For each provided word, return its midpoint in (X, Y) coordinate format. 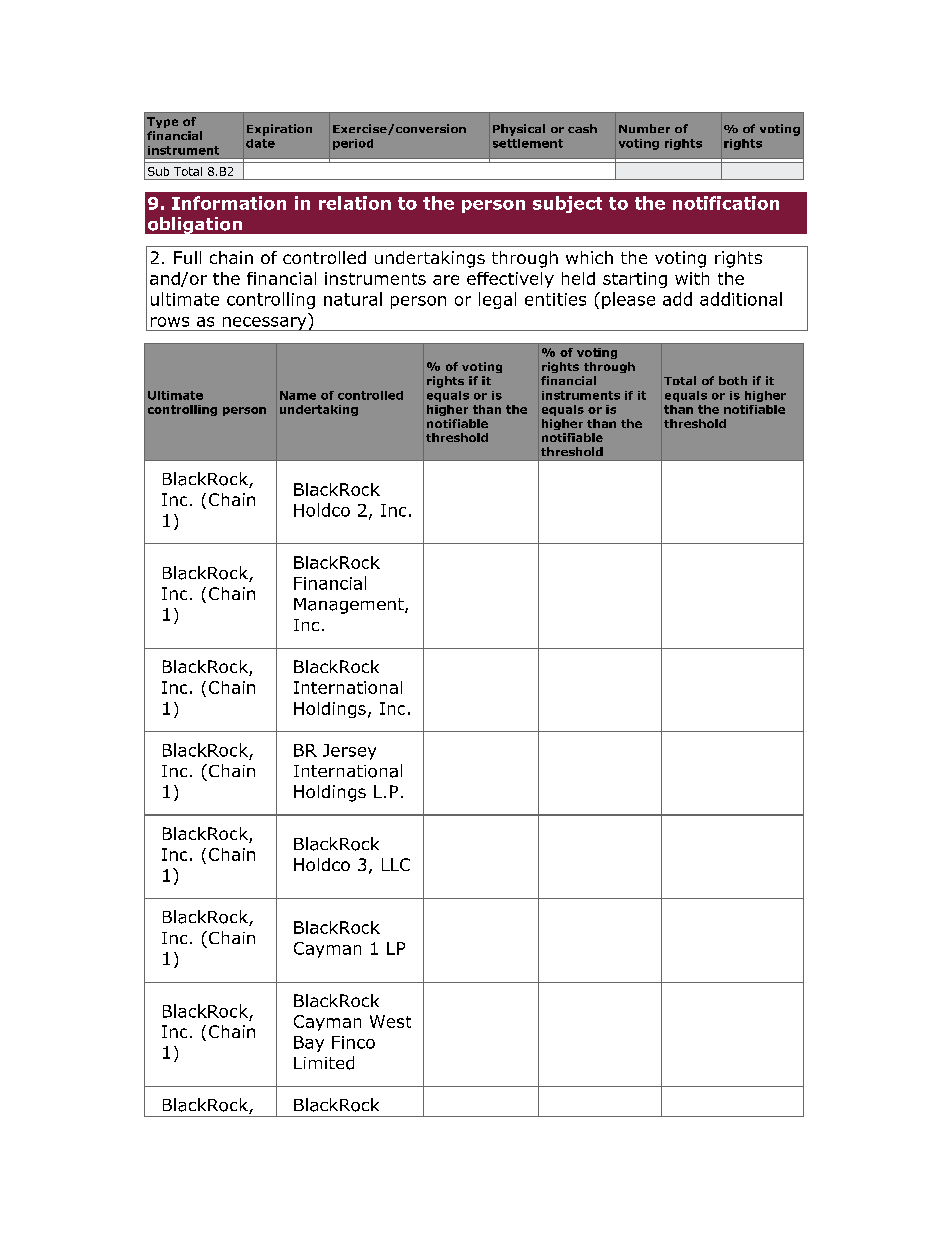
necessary (264, 324)
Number (644, 128)
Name (298, 395)
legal (497, 300)
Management (350, 606)
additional (741, 299)
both (733, 380)
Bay (309, 1044)
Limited (324, 1063)
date (260, 143)
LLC (396, 864)
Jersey (349, 752)
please (628, 300)
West (390, 1021)
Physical (519, 130)
